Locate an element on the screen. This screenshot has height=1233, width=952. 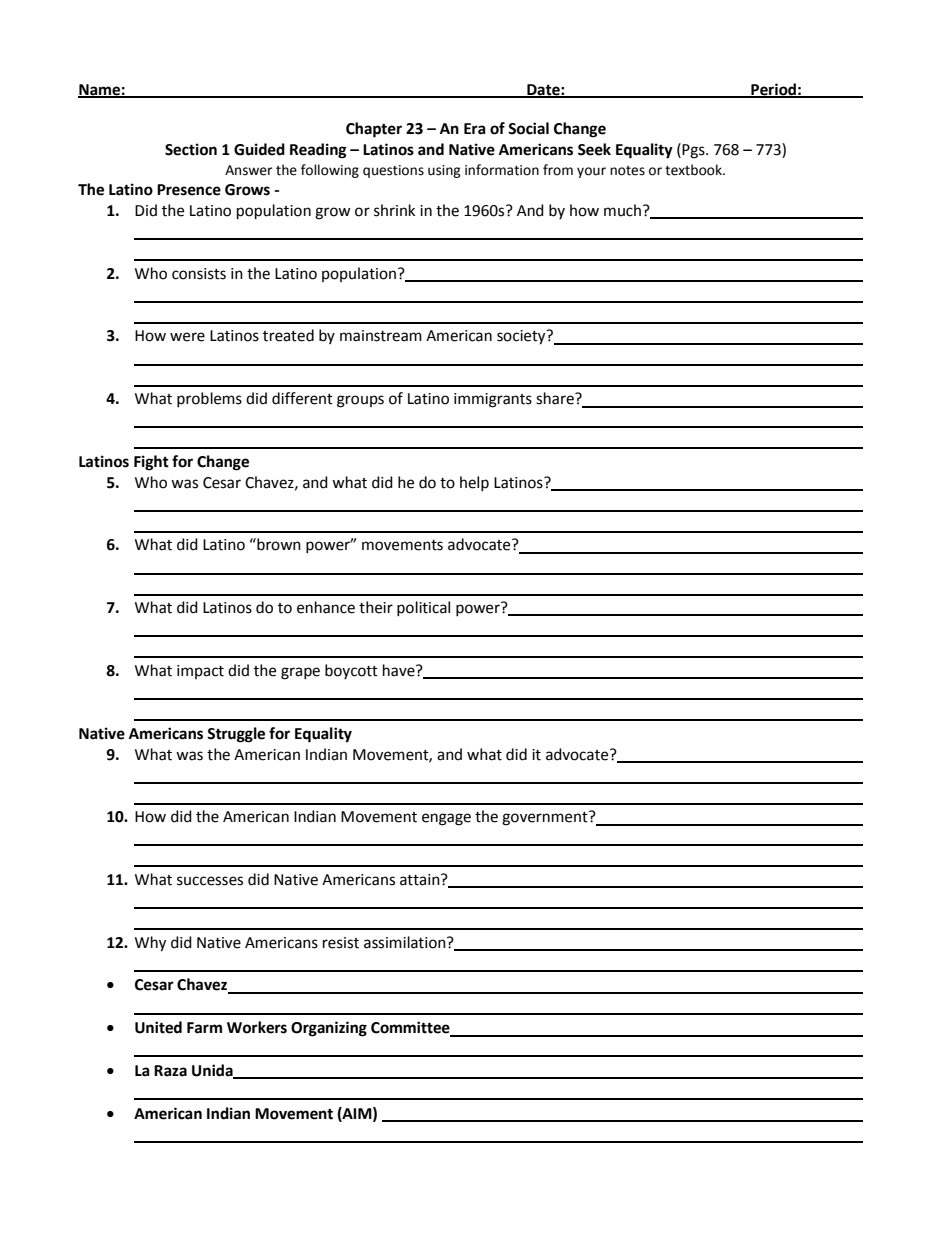
Committee is located at coordinates (411, 1028).
